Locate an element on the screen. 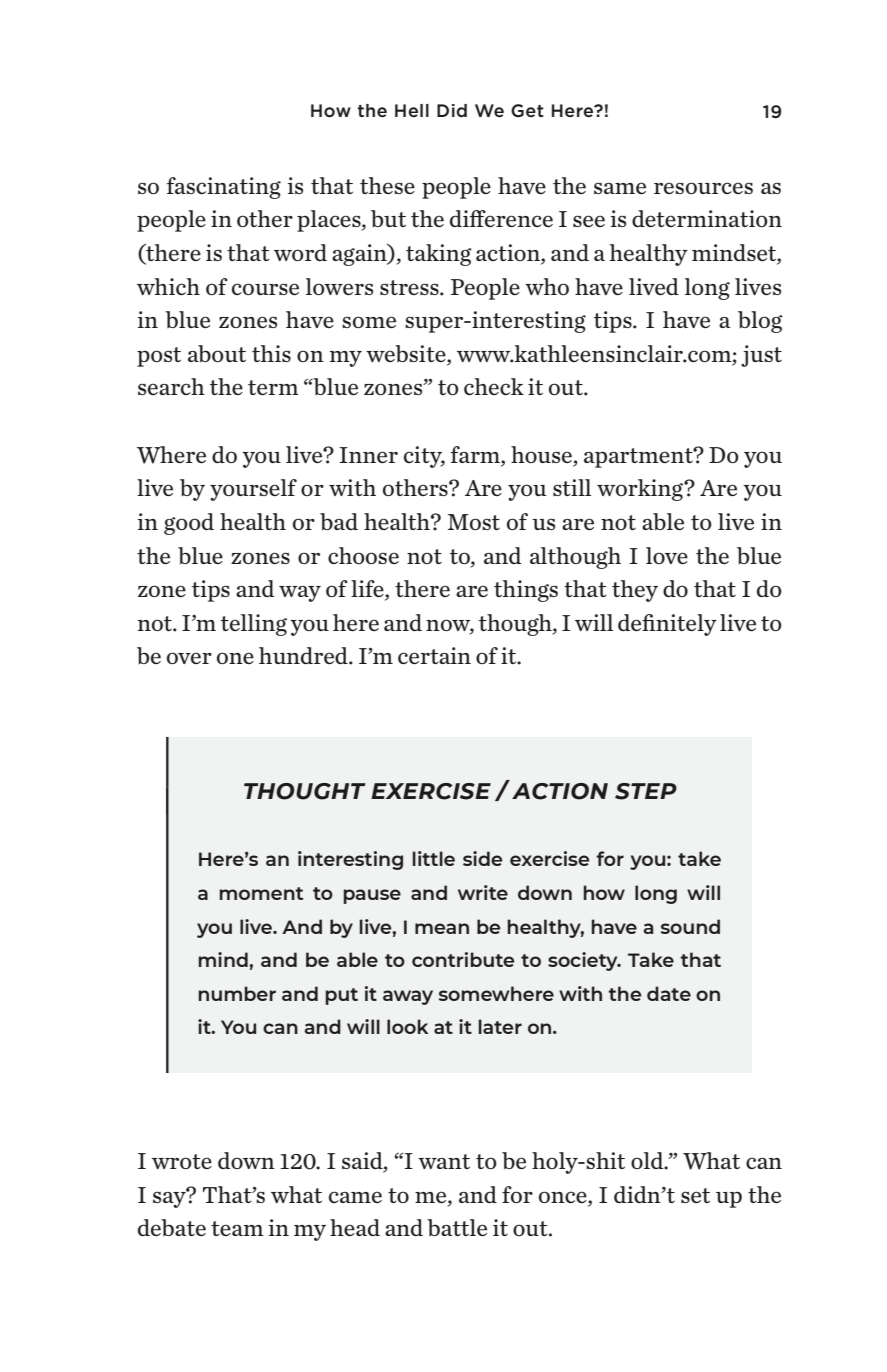 The height and width of the screenshot is (1372, 887). battle is located at coordinates (457, 1227).
